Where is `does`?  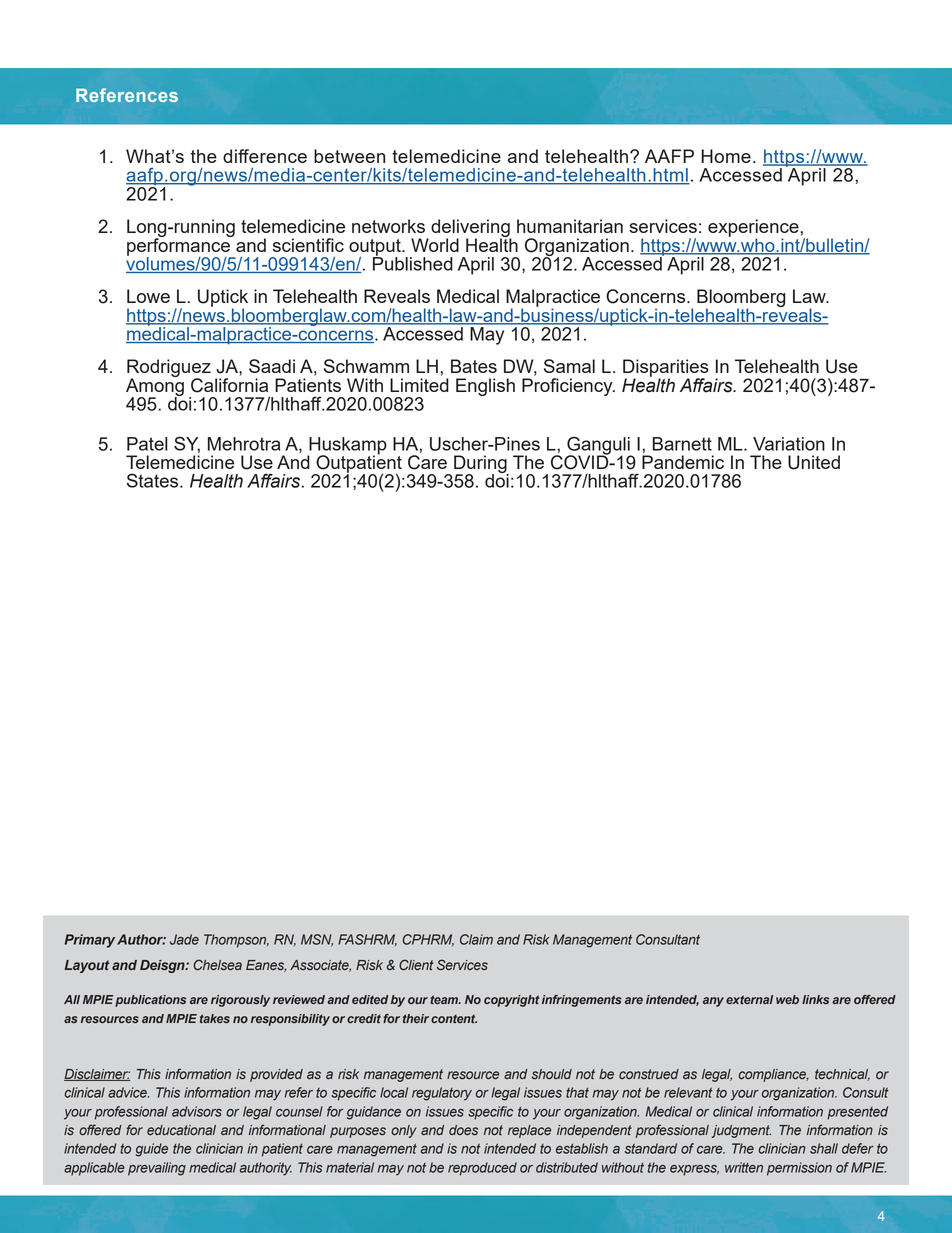
does is located at coordinates (463, 1130).
